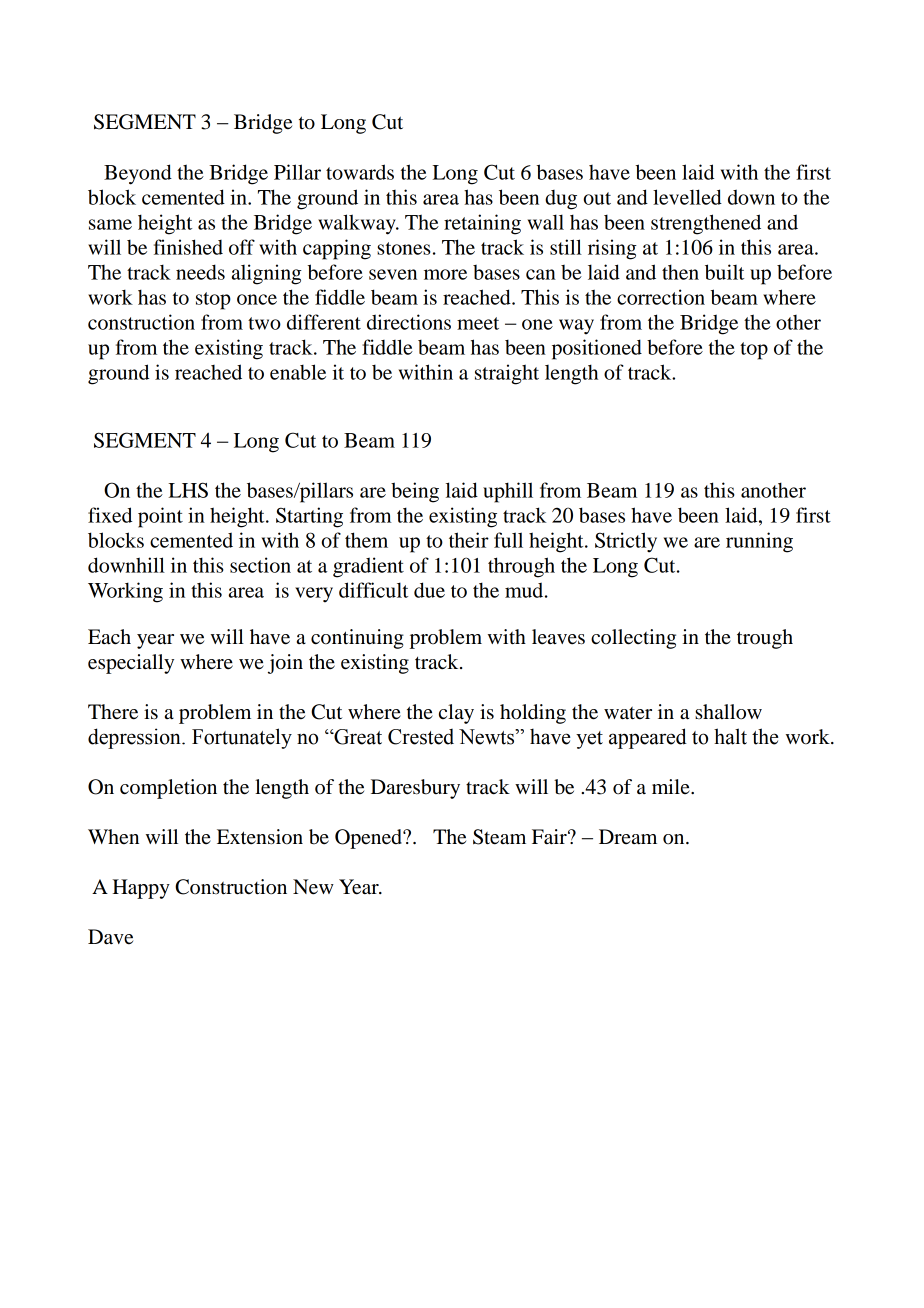 This page has width=924, height=1308. What do you see at coordinates (138, 174) in the page?
I see `Beyond` at bounding box center [138, 174].
